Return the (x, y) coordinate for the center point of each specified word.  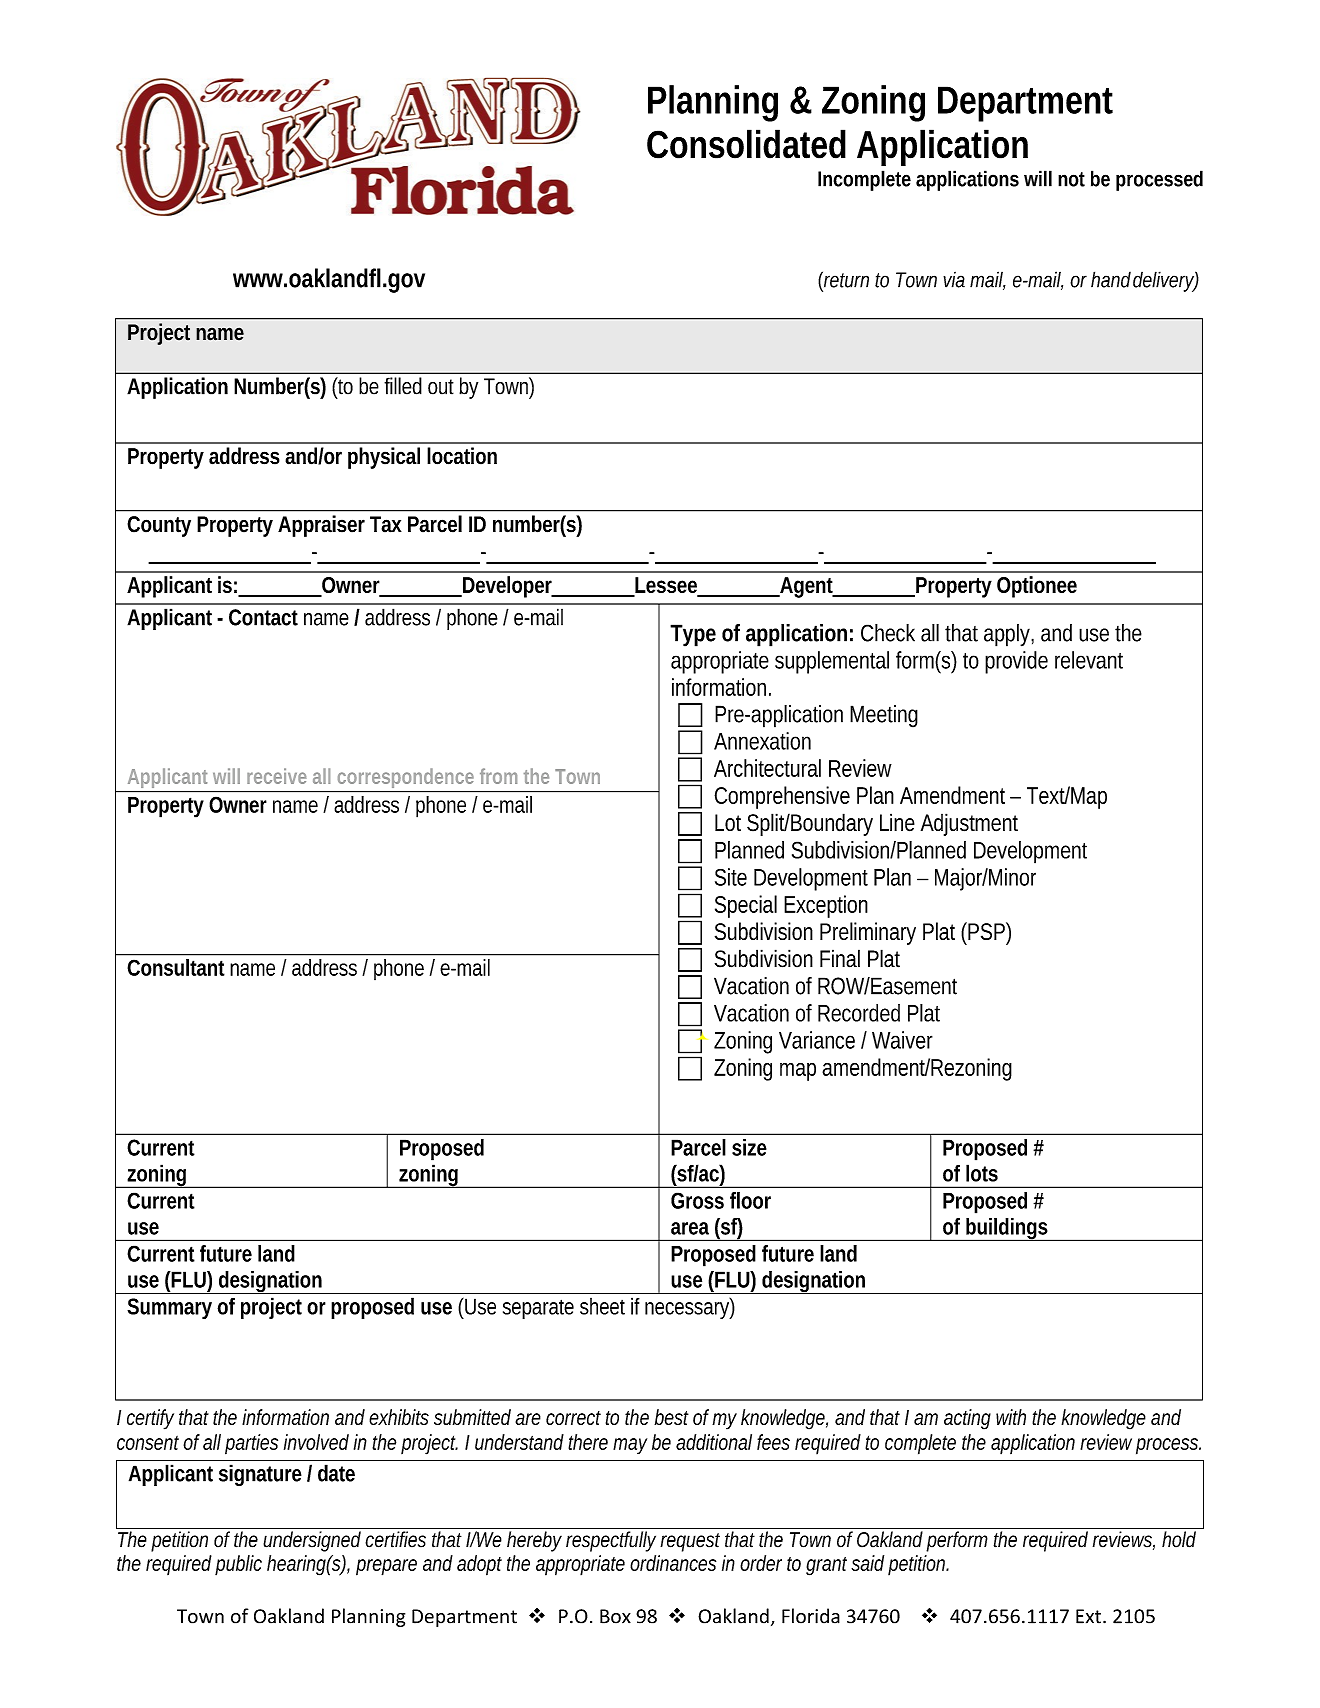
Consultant (176, 967)
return (846, 280)
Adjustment (969, 824)
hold (1179, 1539)
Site (731, 877)
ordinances (673, 1563)
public (238, 1565)
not (1071, 179)
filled (403, 386)
